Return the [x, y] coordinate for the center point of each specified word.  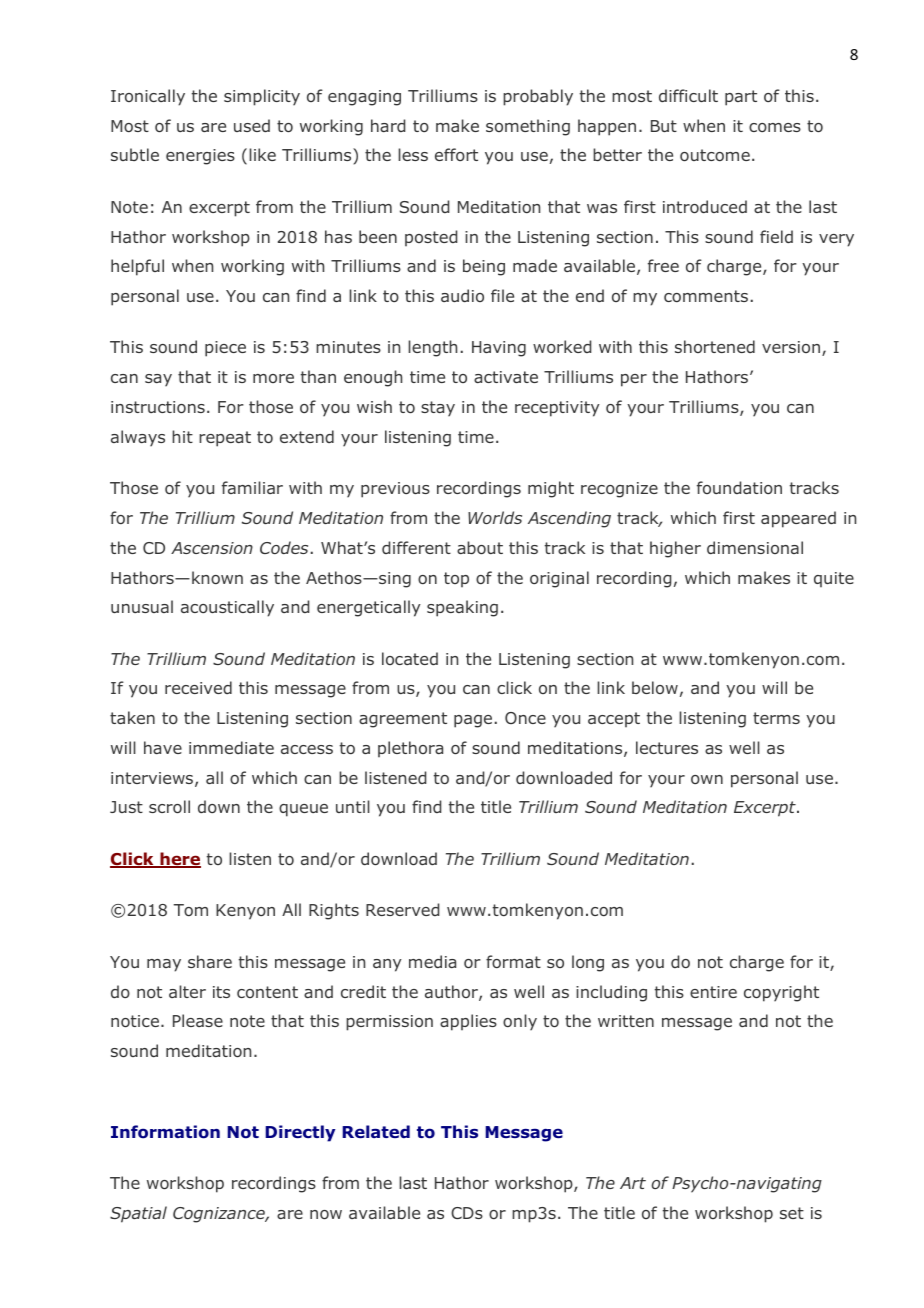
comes [775, 127]
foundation [739, 487]
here [179, 860]
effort [456, 154]
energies [200, 157]
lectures [667, 747]
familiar [252, 487]
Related [376, 1131]
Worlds [495, 517]
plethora [410, 749]
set [792, 1213]
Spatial [138, 1214]
